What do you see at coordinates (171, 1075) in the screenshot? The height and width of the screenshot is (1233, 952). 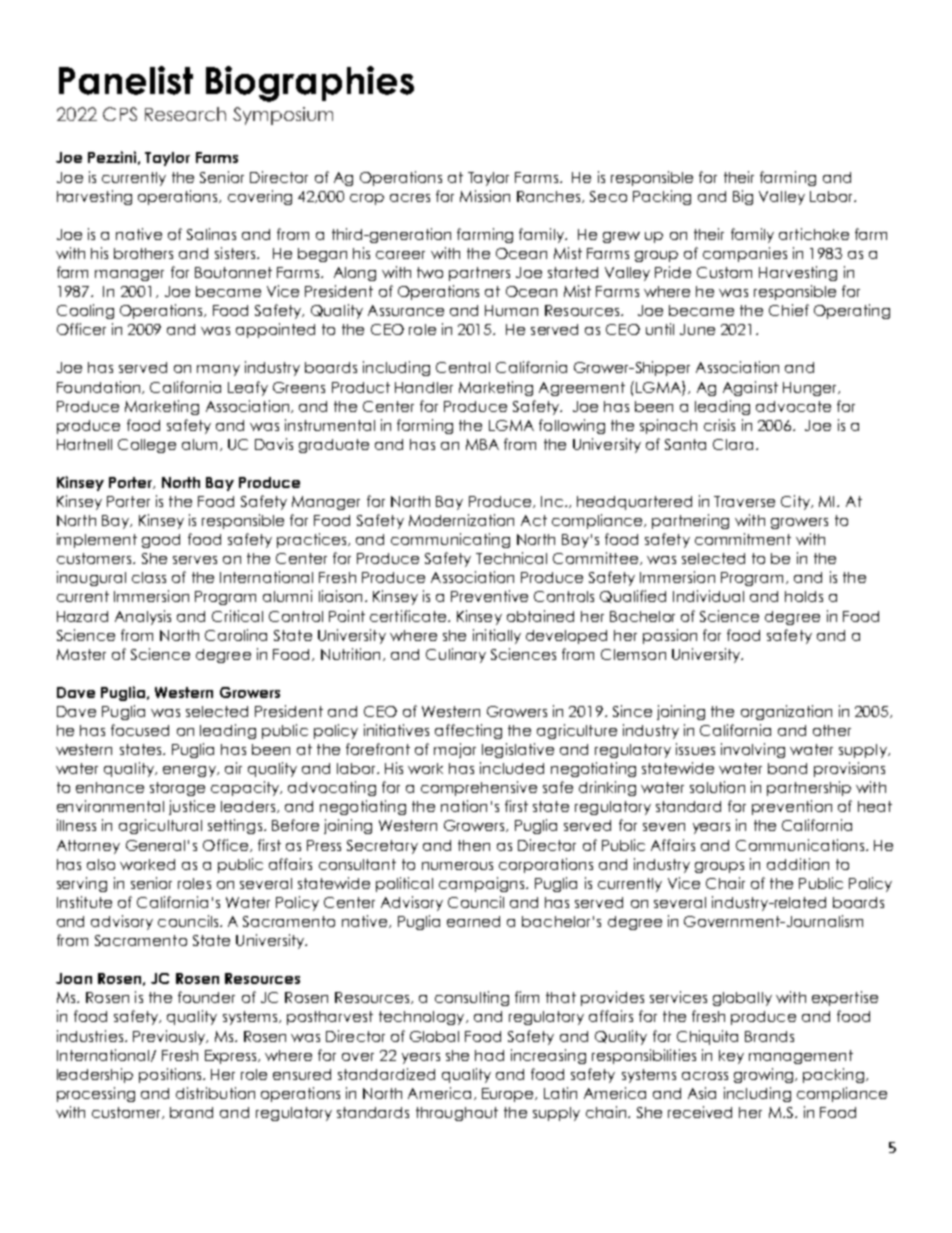 I see `positions` at bounding box center [171, 1075].
